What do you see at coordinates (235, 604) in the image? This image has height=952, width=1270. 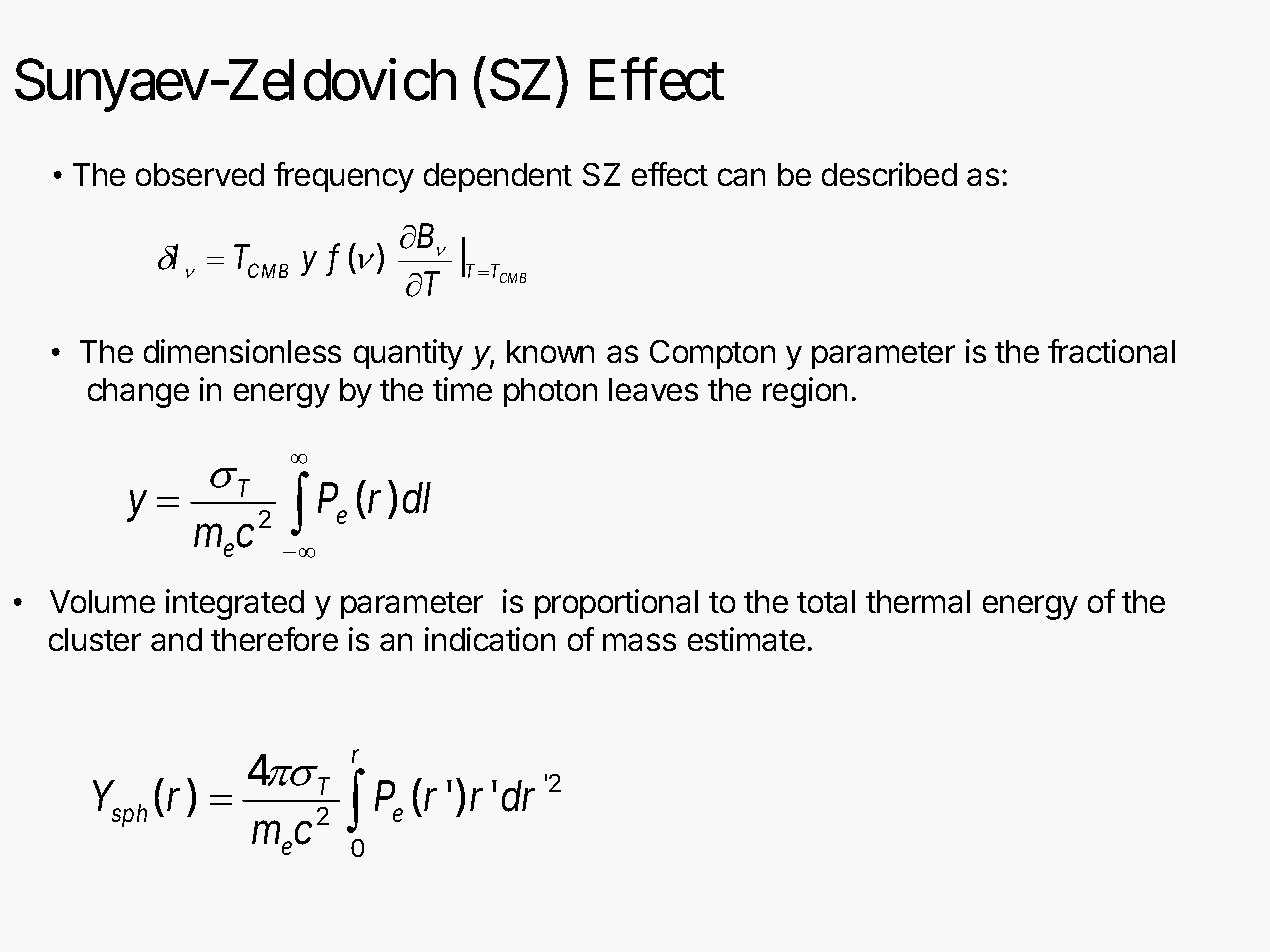 I see `integrated` at bounding box center [235, 604].
